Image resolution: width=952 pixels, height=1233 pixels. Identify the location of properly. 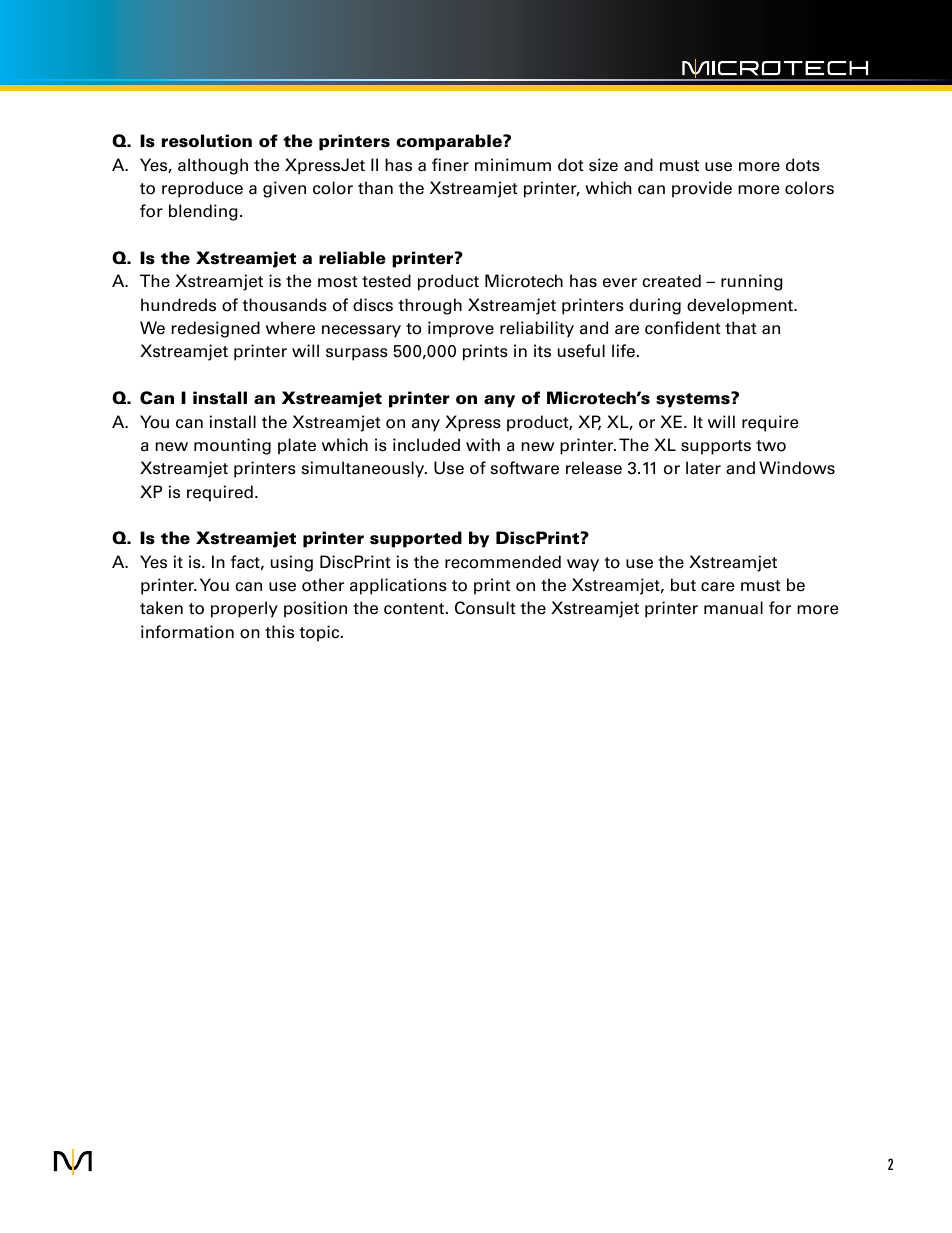
(244, 609).
